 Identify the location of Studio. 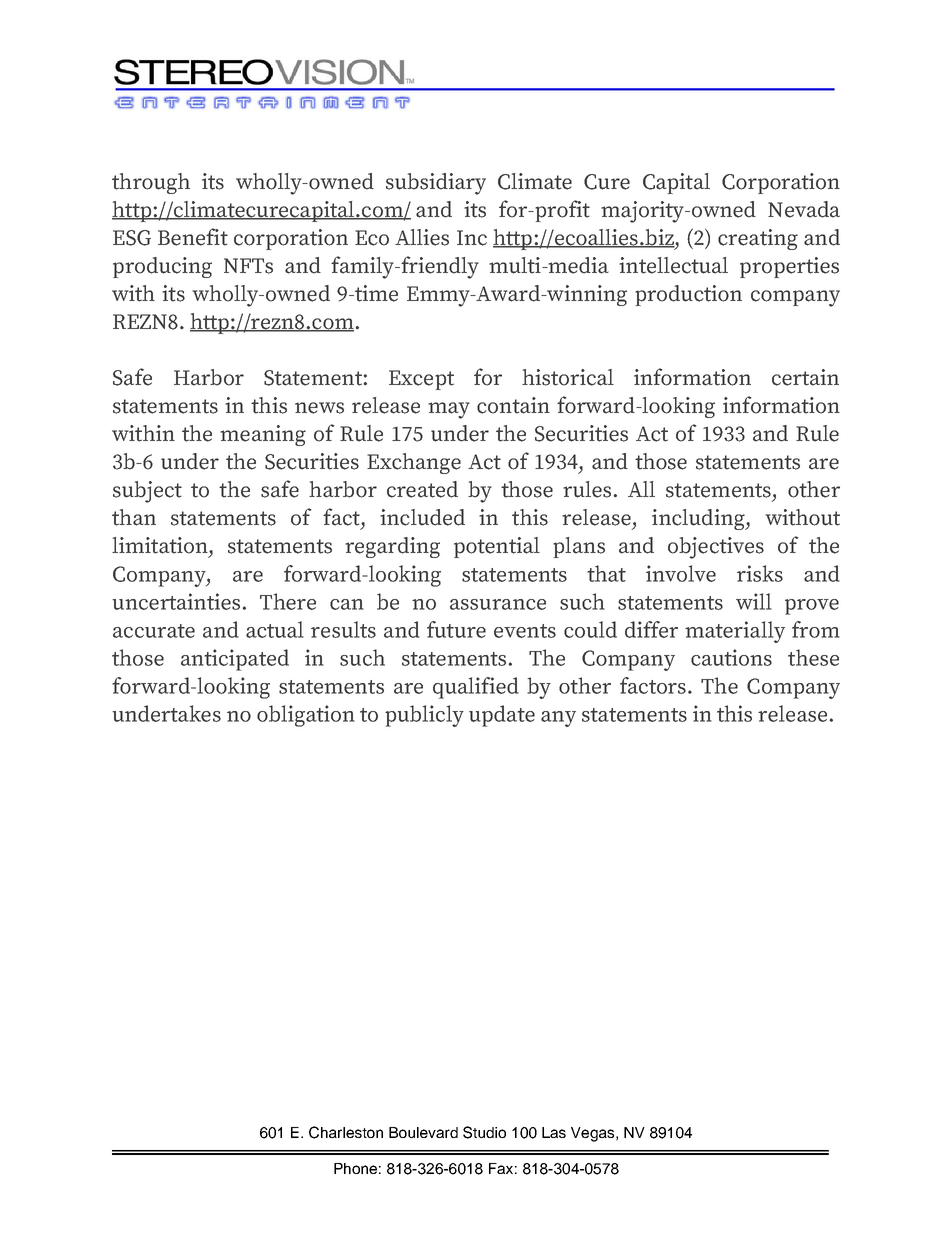
(484, 1132).
